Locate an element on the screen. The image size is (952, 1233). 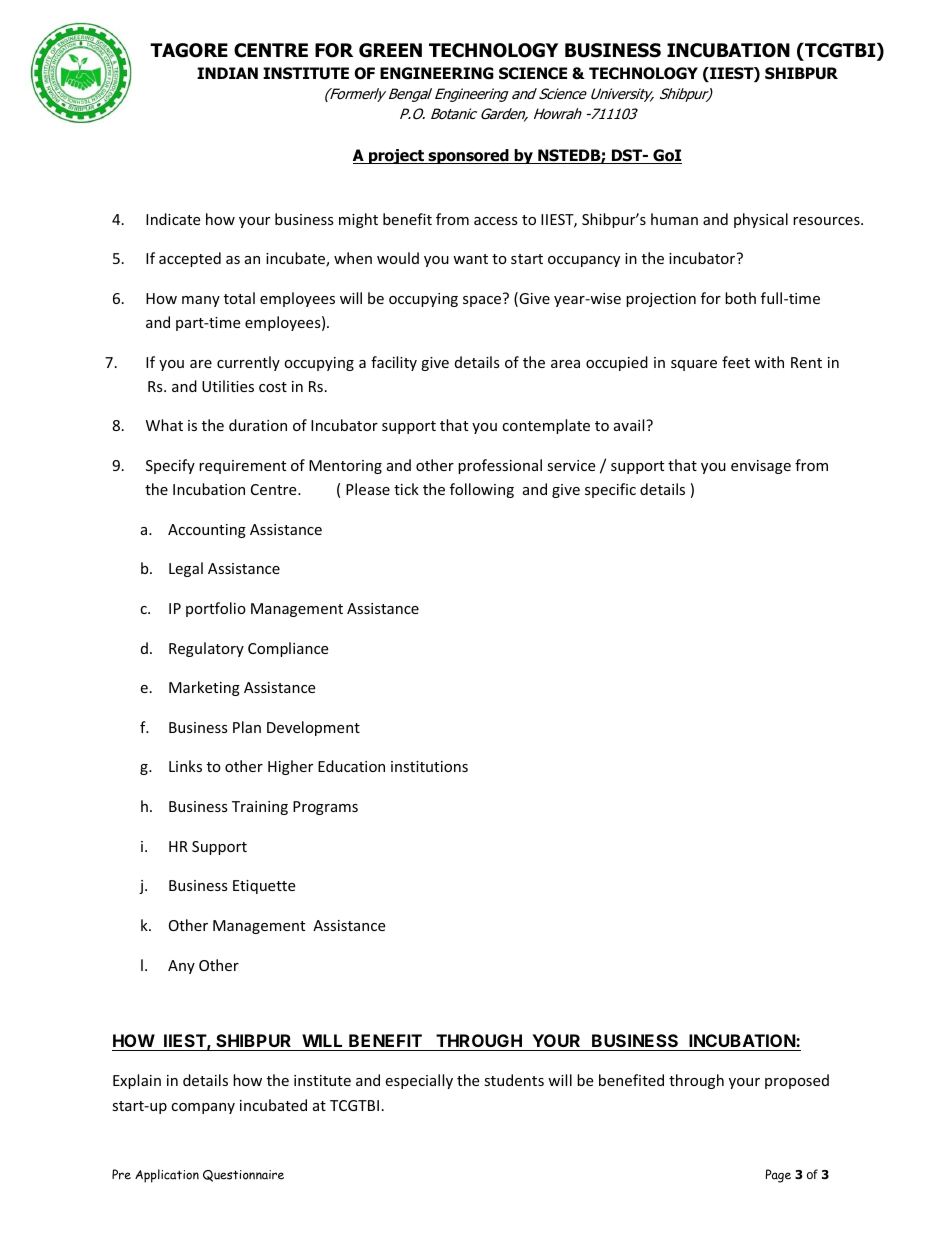
What is located at coordinates (164, 425).
